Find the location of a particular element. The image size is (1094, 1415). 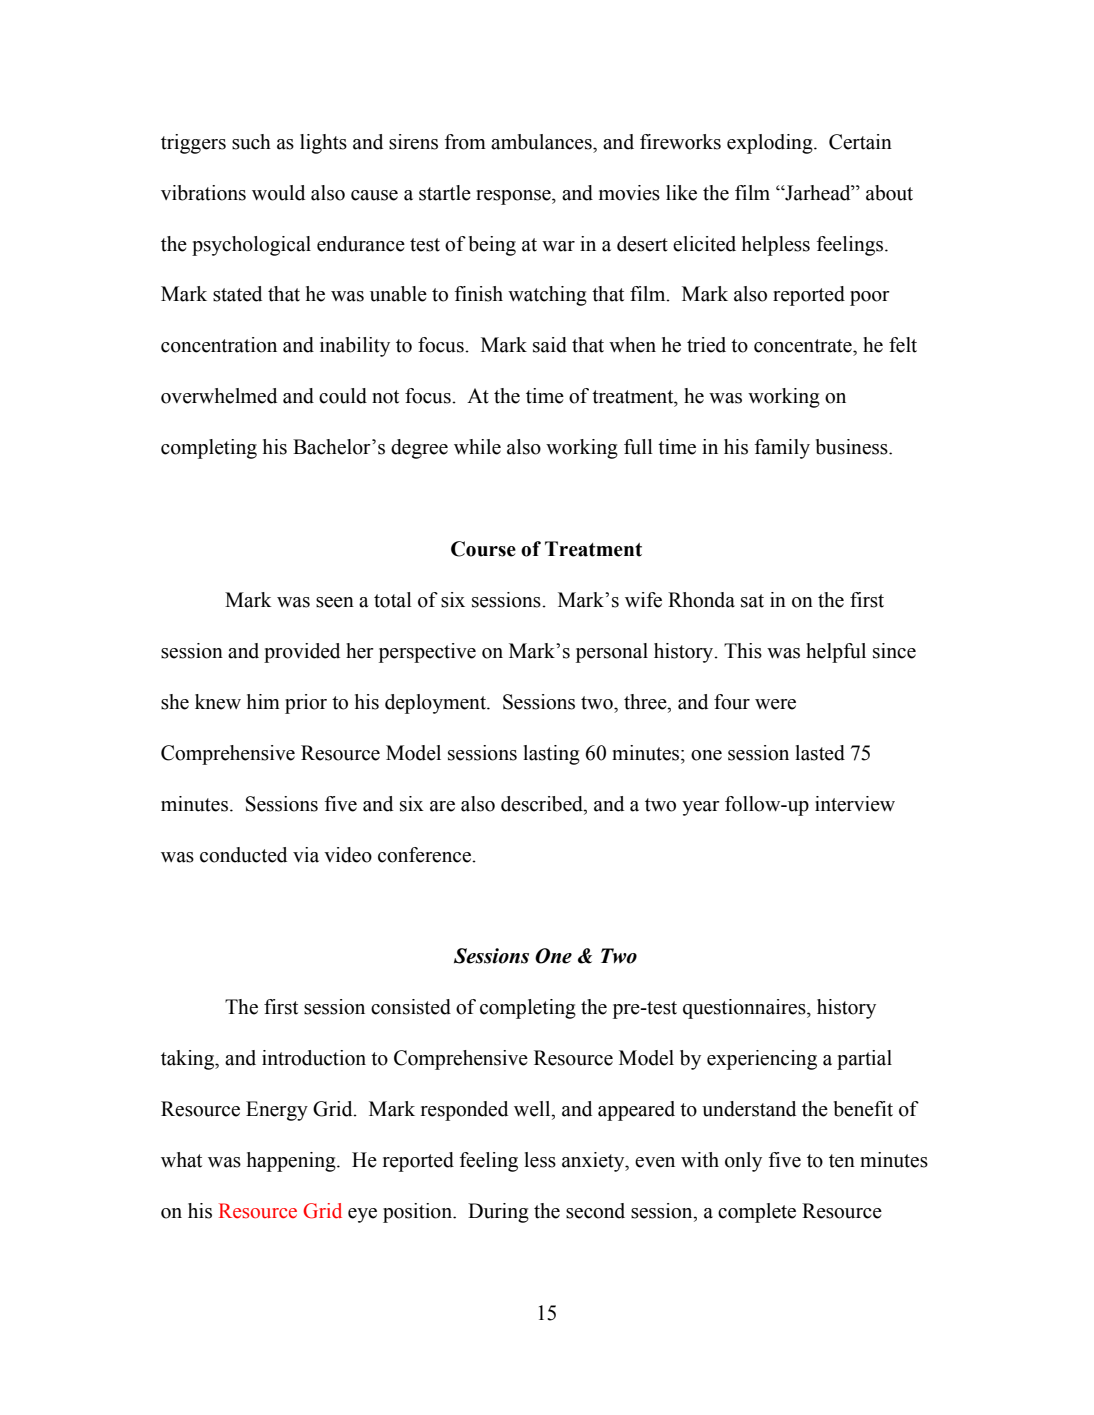

exploding is located at coordinates (771, 144).
